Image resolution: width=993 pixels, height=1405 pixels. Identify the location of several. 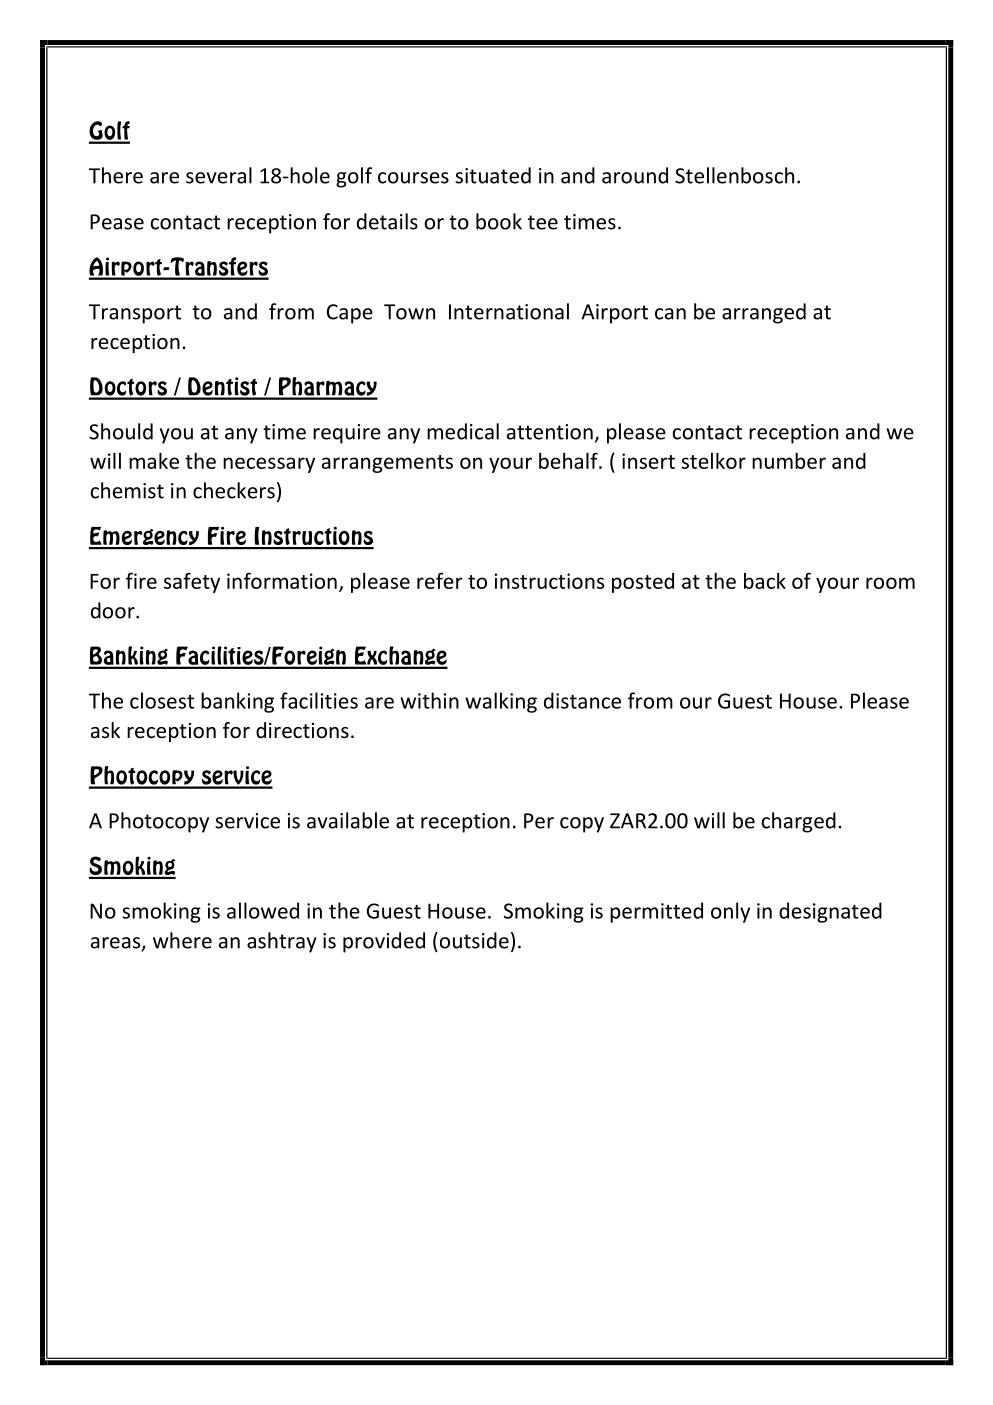
(219, 175).
